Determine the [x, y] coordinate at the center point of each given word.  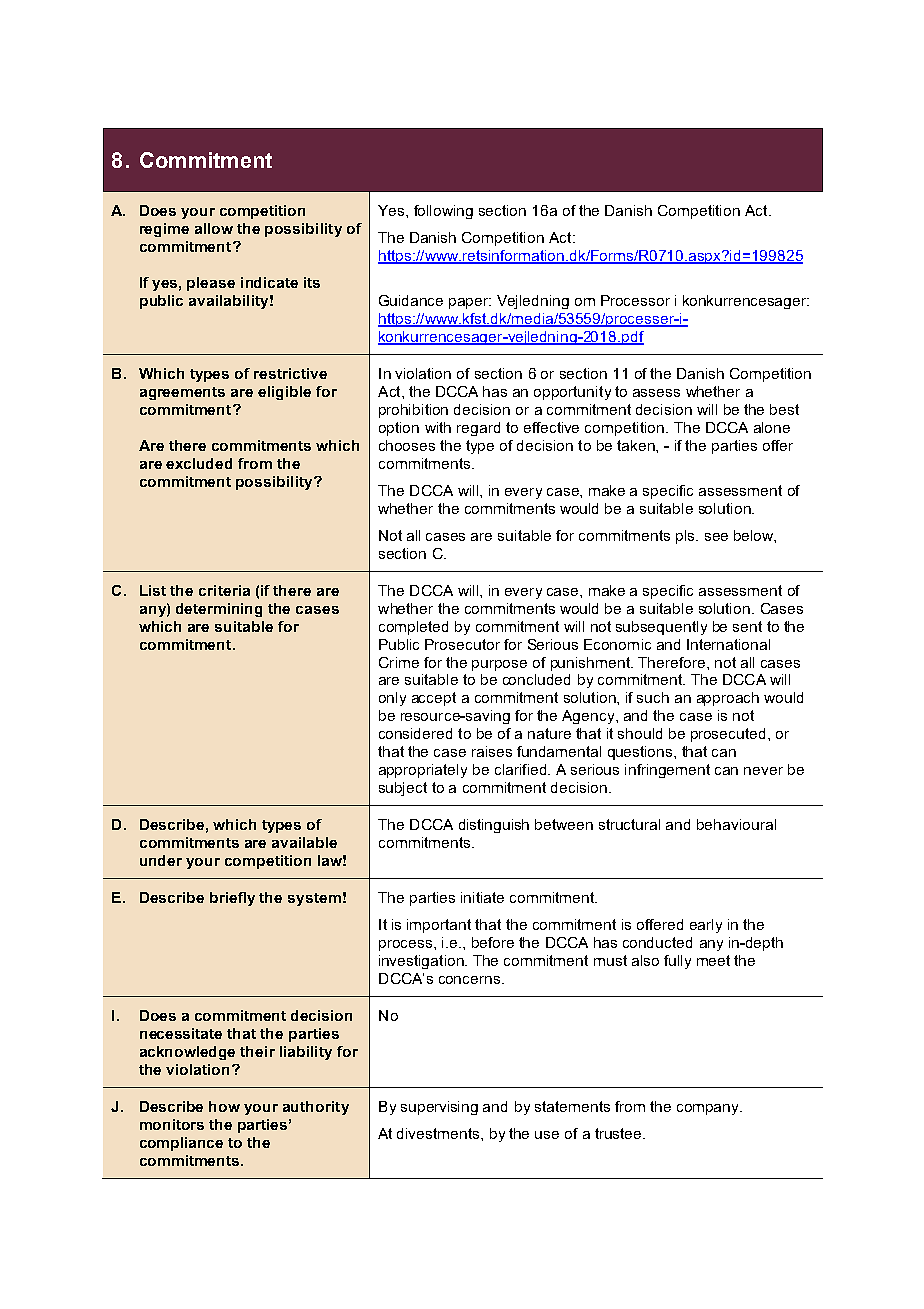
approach [728, 699]
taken [637, 445]
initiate [482, 897]
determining [219, 610]
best [784, 409]
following [443, 212]
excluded [199, 463]
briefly [232, 899]
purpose [499, 665]
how [224, 1106]
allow [214, 228]
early [706, 926]
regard [478, 429]
